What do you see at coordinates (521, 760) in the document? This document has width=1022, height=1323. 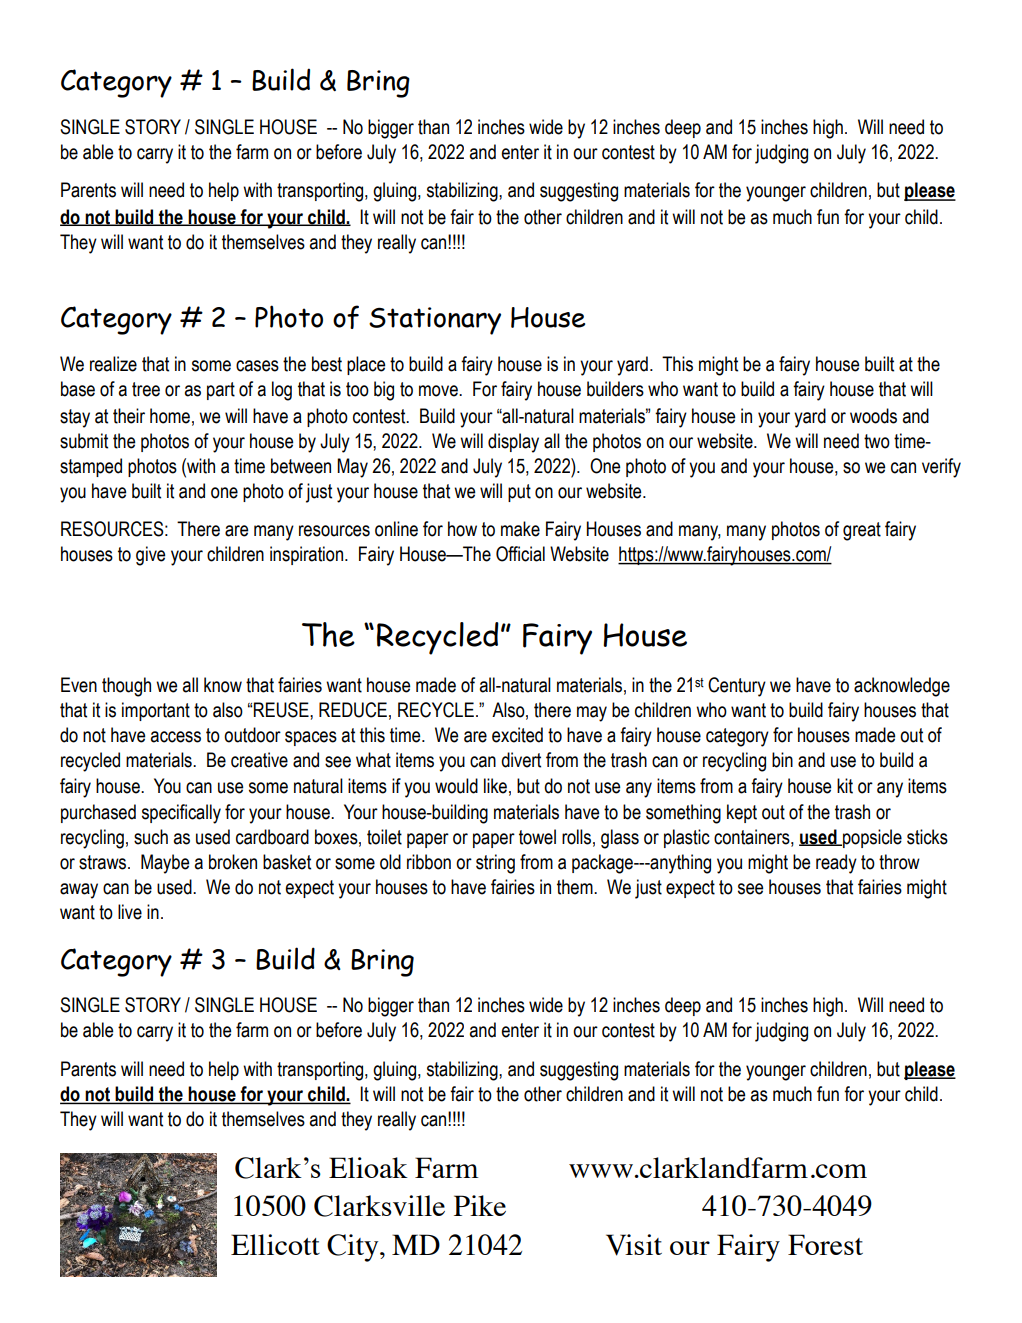 I see `divert` at bounding box center [521, 760].
